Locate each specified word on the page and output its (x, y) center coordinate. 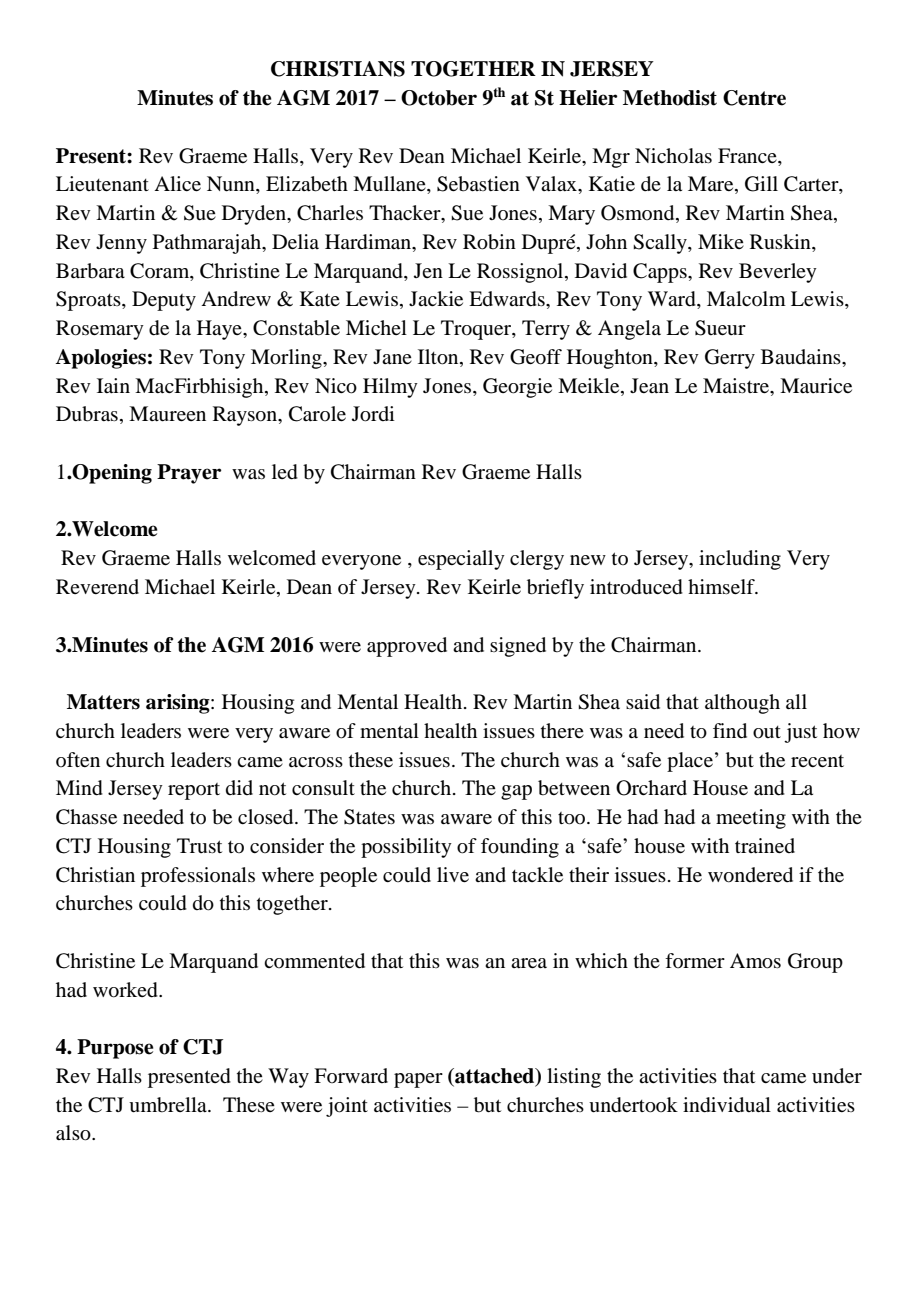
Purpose (115, 1049)
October (439, 98)
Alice (177, 183)
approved (407, 647)
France (748, 155)
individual (727, 1105)
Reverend (97, 586)
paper (418, 1080)
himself (722, 586)
